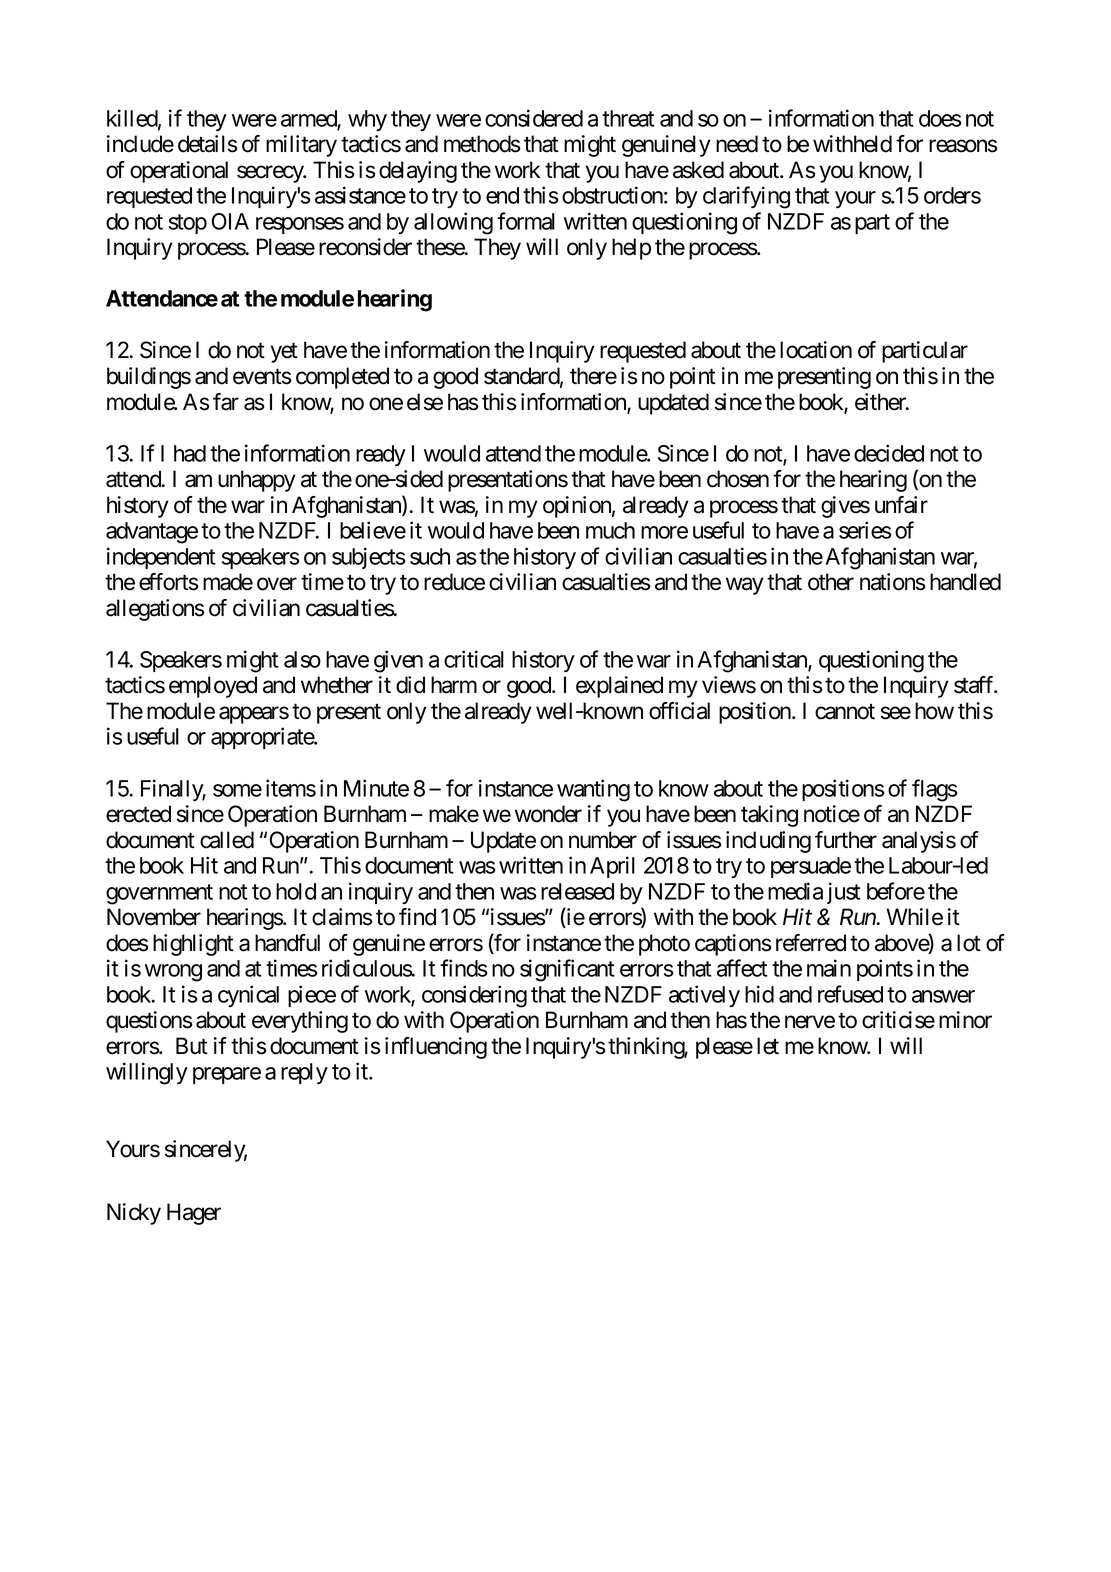 This document has width=1111, height=1572. What do you see at coordinates (593, 376) in the document?
I see `there` at bounding box center [593, 376].
